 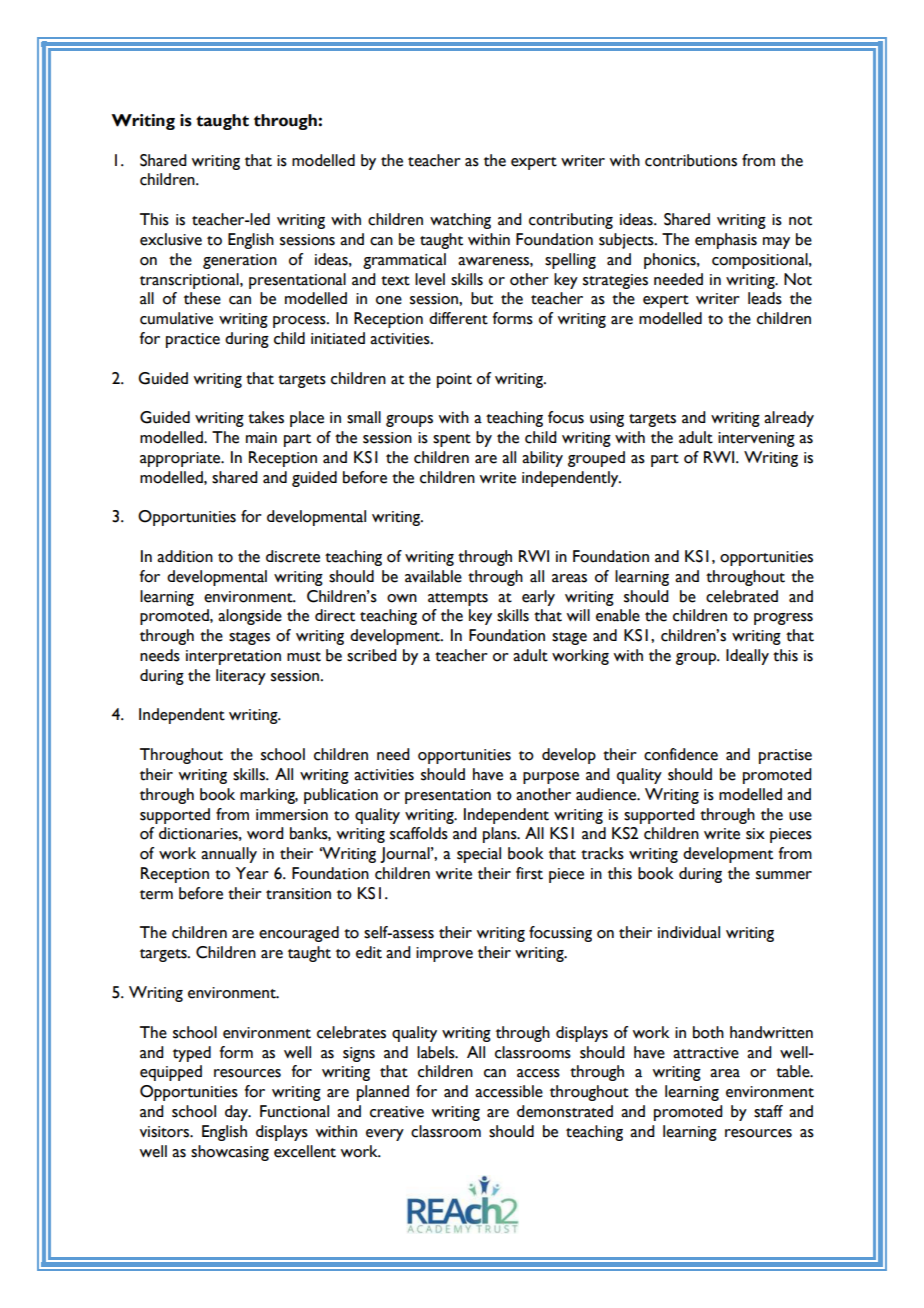 What do you see at coordinates (460, 221) in the page?
I see `watching` at bounding box center [460, 221].
